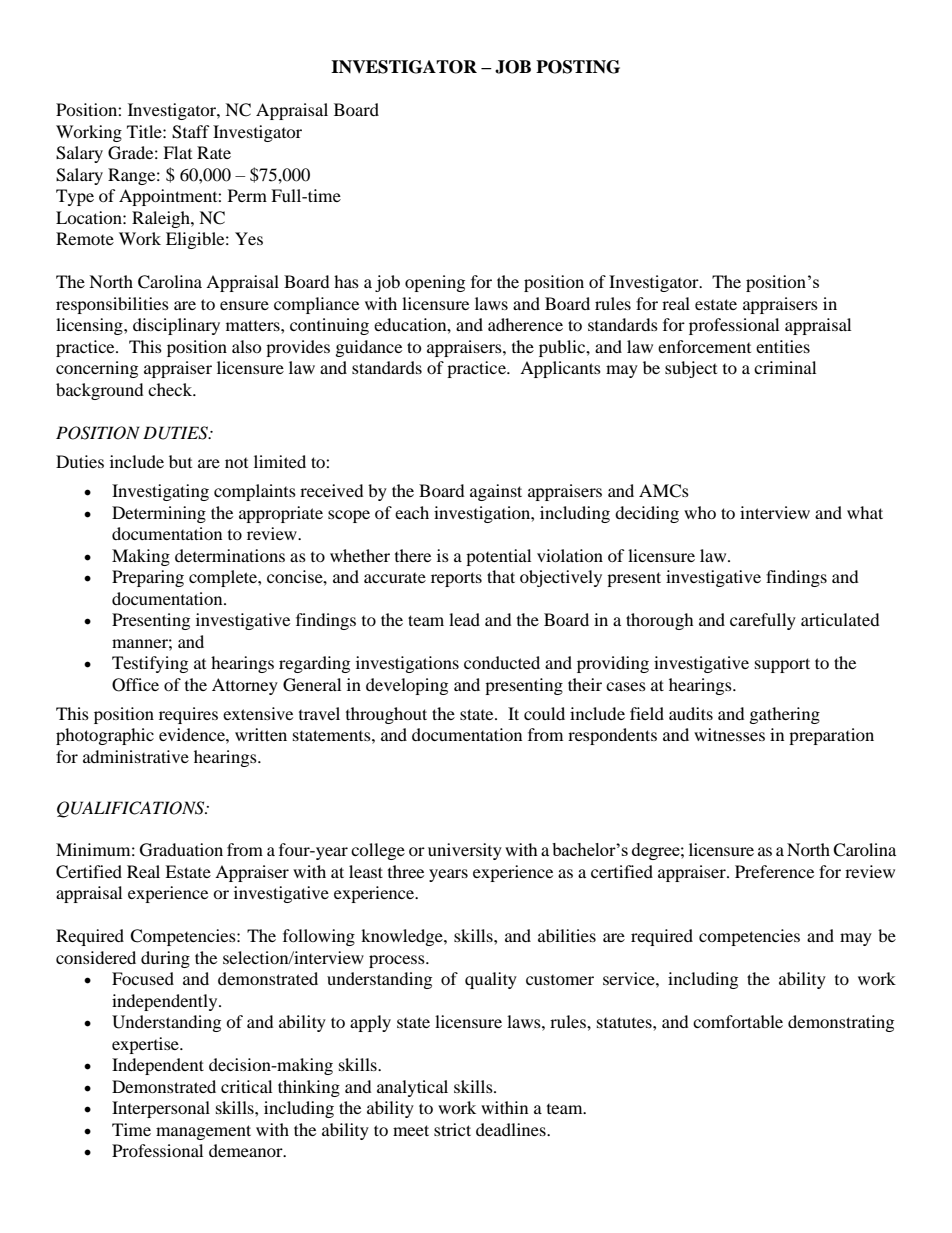 The image size is (952, 1233). I want to click on lead, so click(464, 619).
